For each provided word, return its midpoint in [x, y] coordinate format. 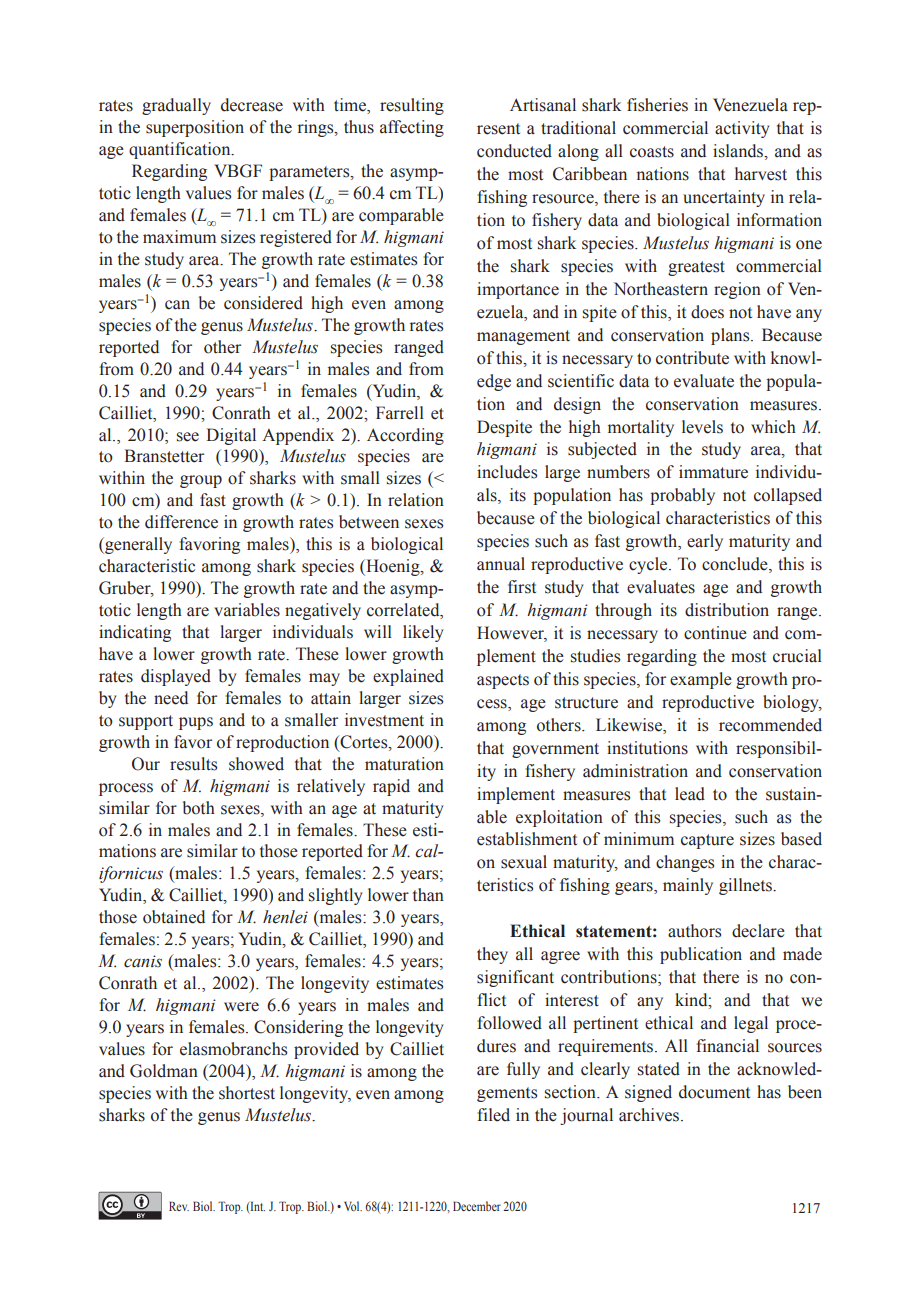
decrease [252, 105]
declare [758, 931]
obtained [174, 917]
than [428, 895]
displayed [176, 677]
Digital [231, 436]
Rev [179, 1206]
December [477, 1206]
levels [702, 427]
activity [742, 129]
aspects [503, 681]
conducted [514, 151]
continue [715, 633]
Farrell [400, 413]
